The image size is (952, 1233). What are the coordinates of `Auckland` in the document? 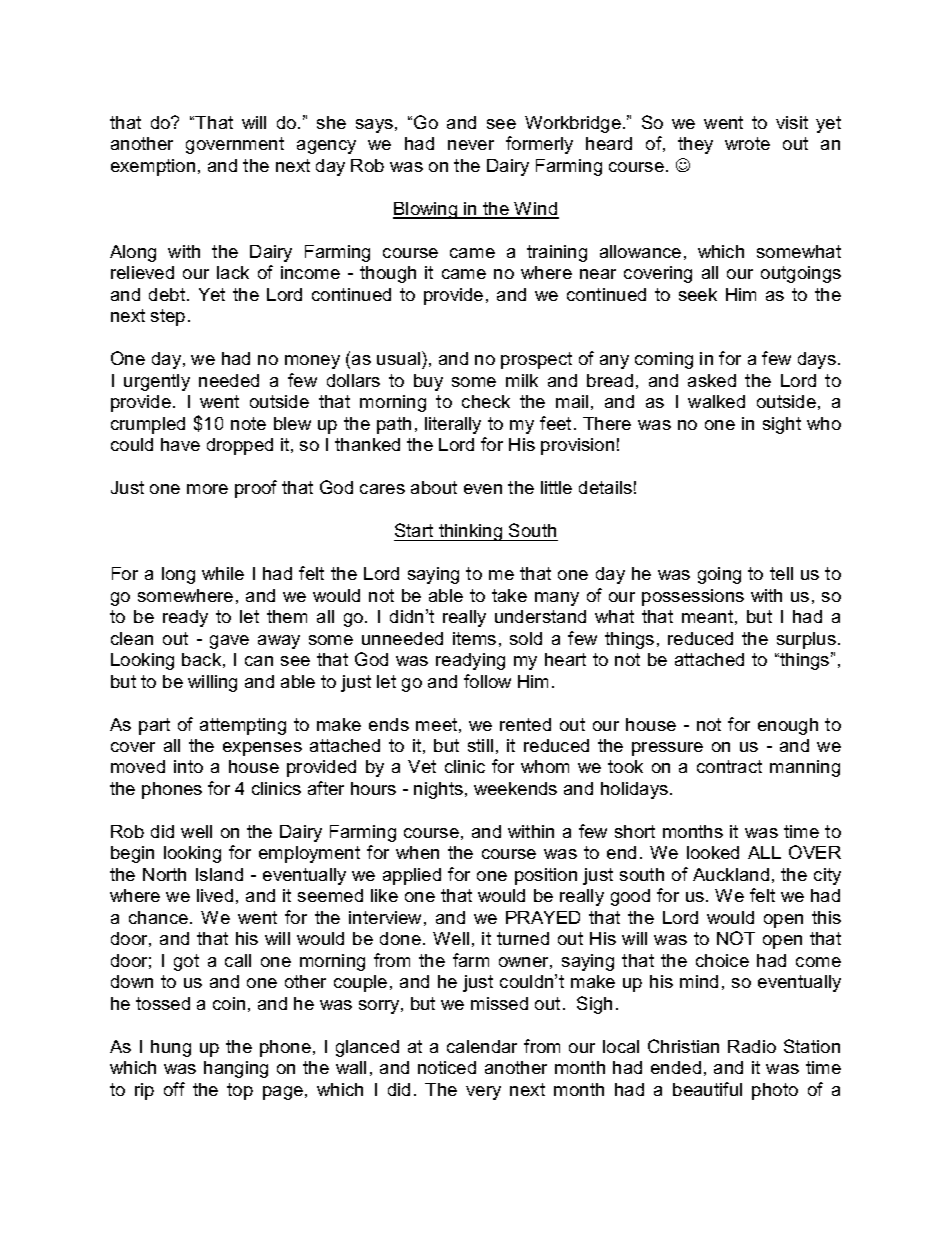 It's located at (731, 874).
